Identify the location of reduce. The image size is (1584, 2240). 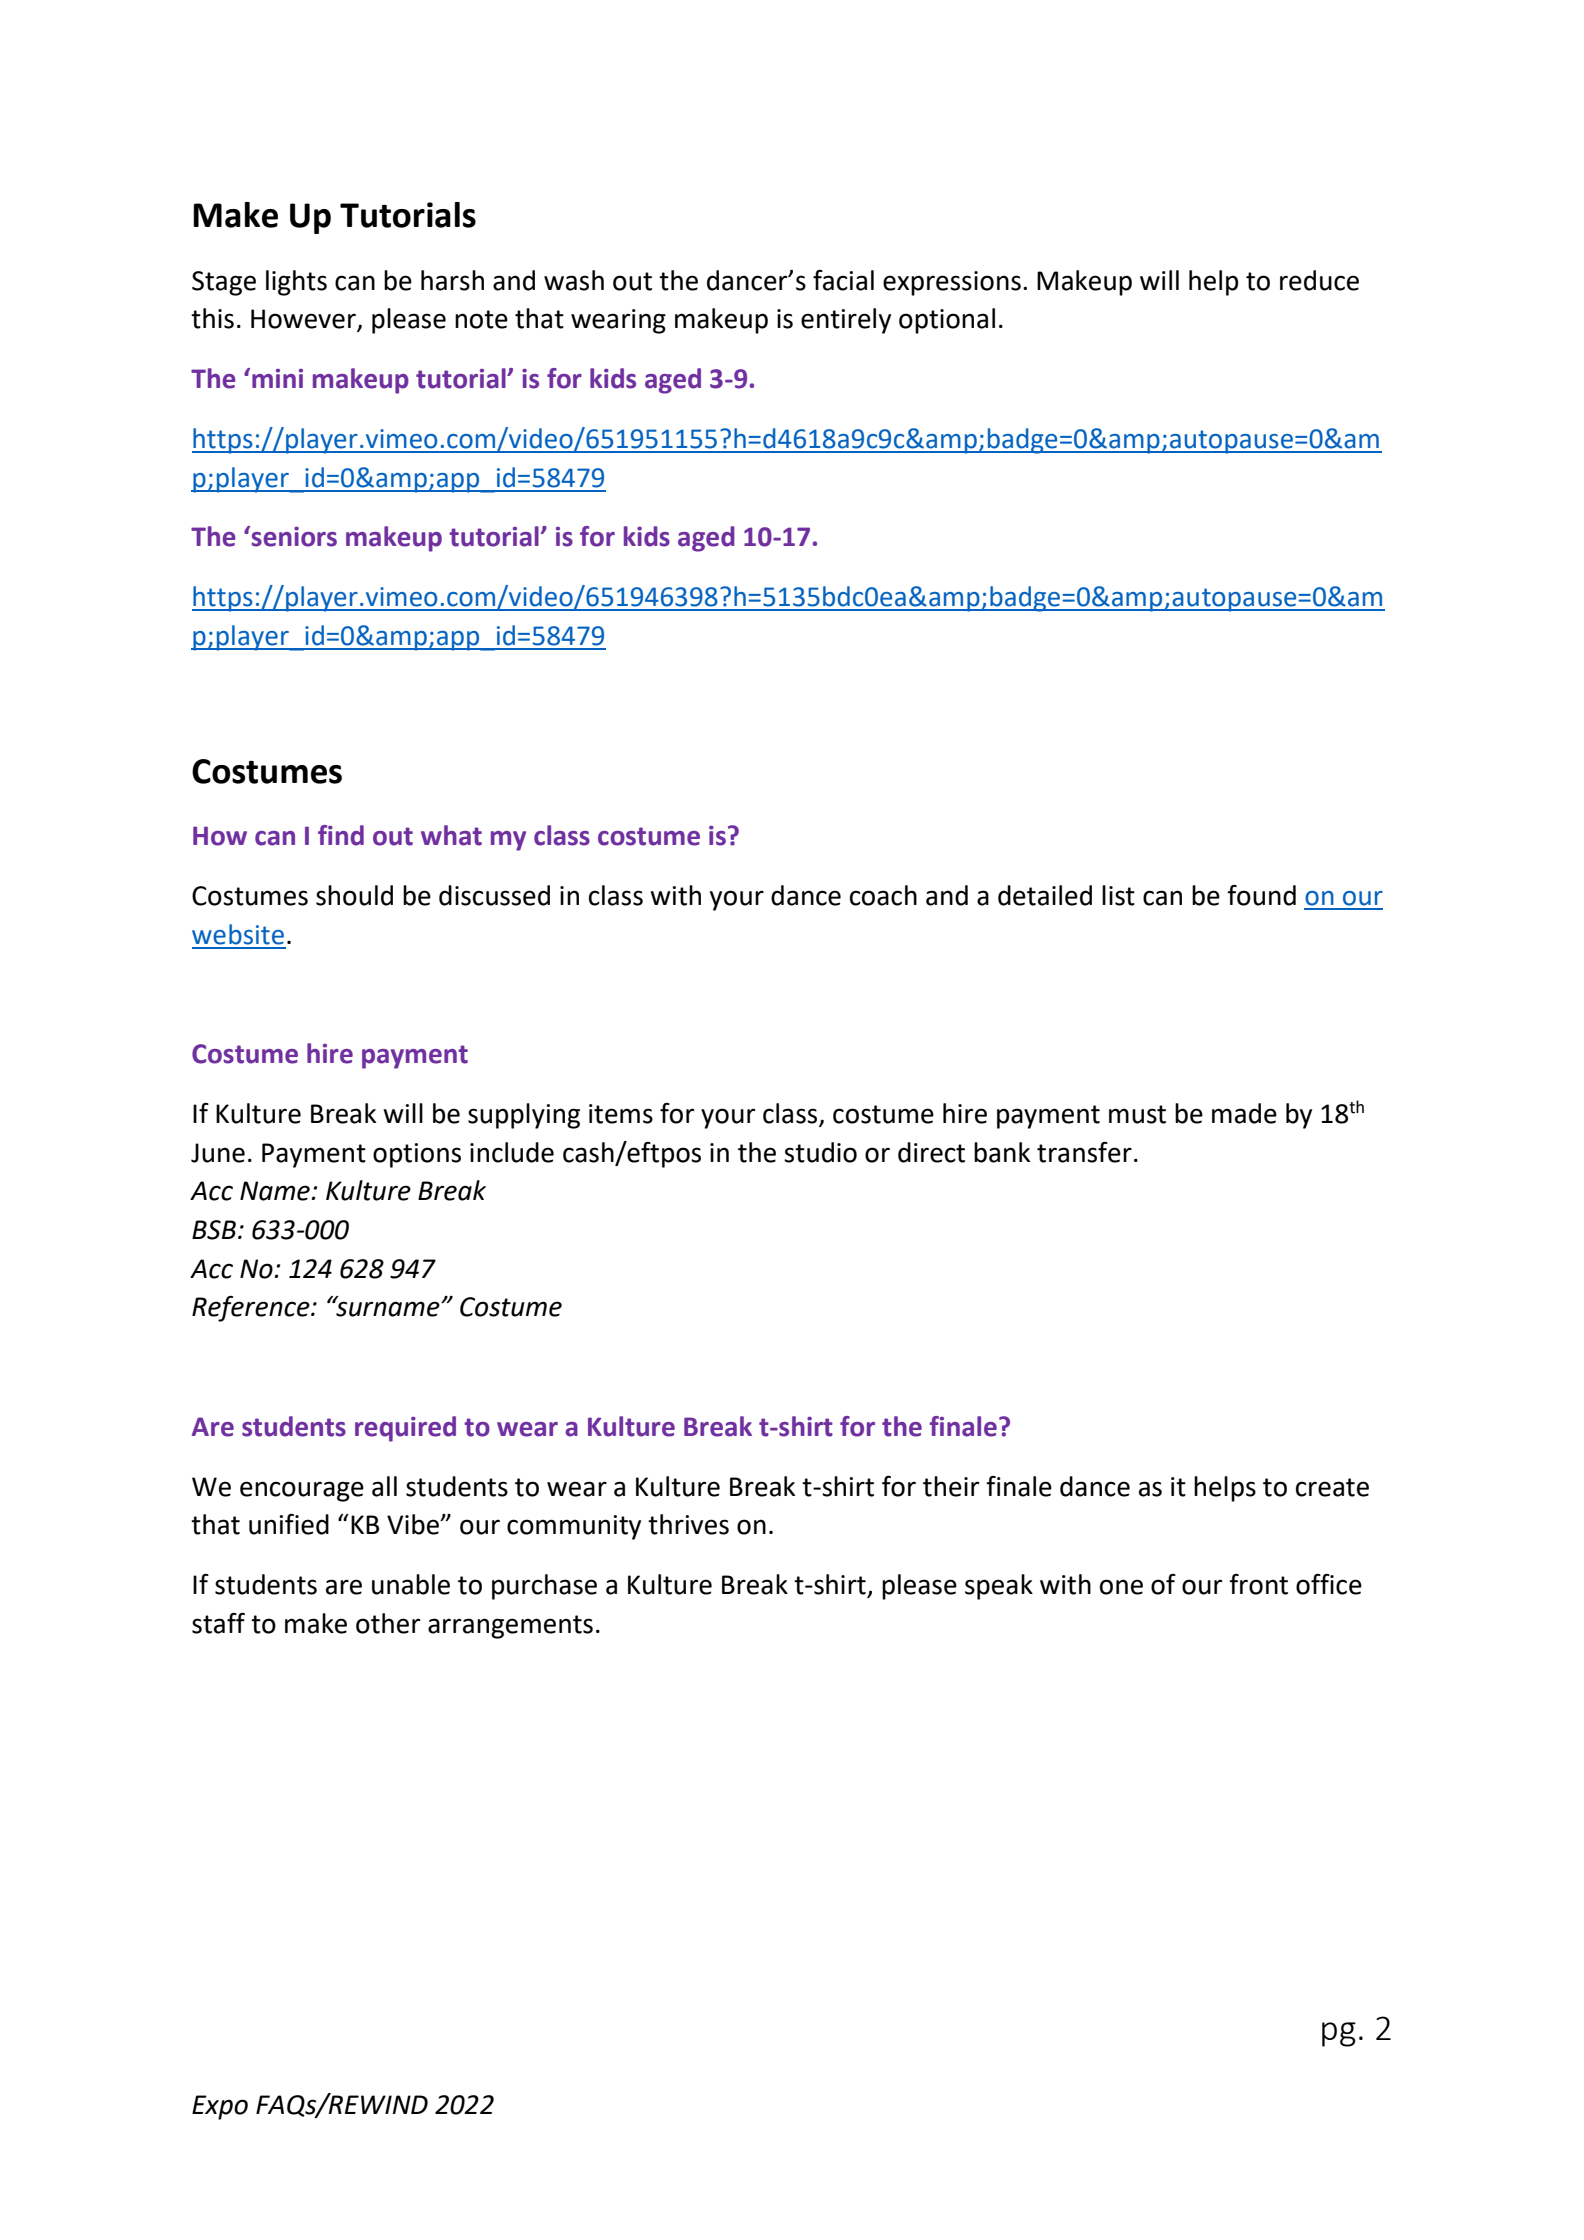
(1319, 280).
